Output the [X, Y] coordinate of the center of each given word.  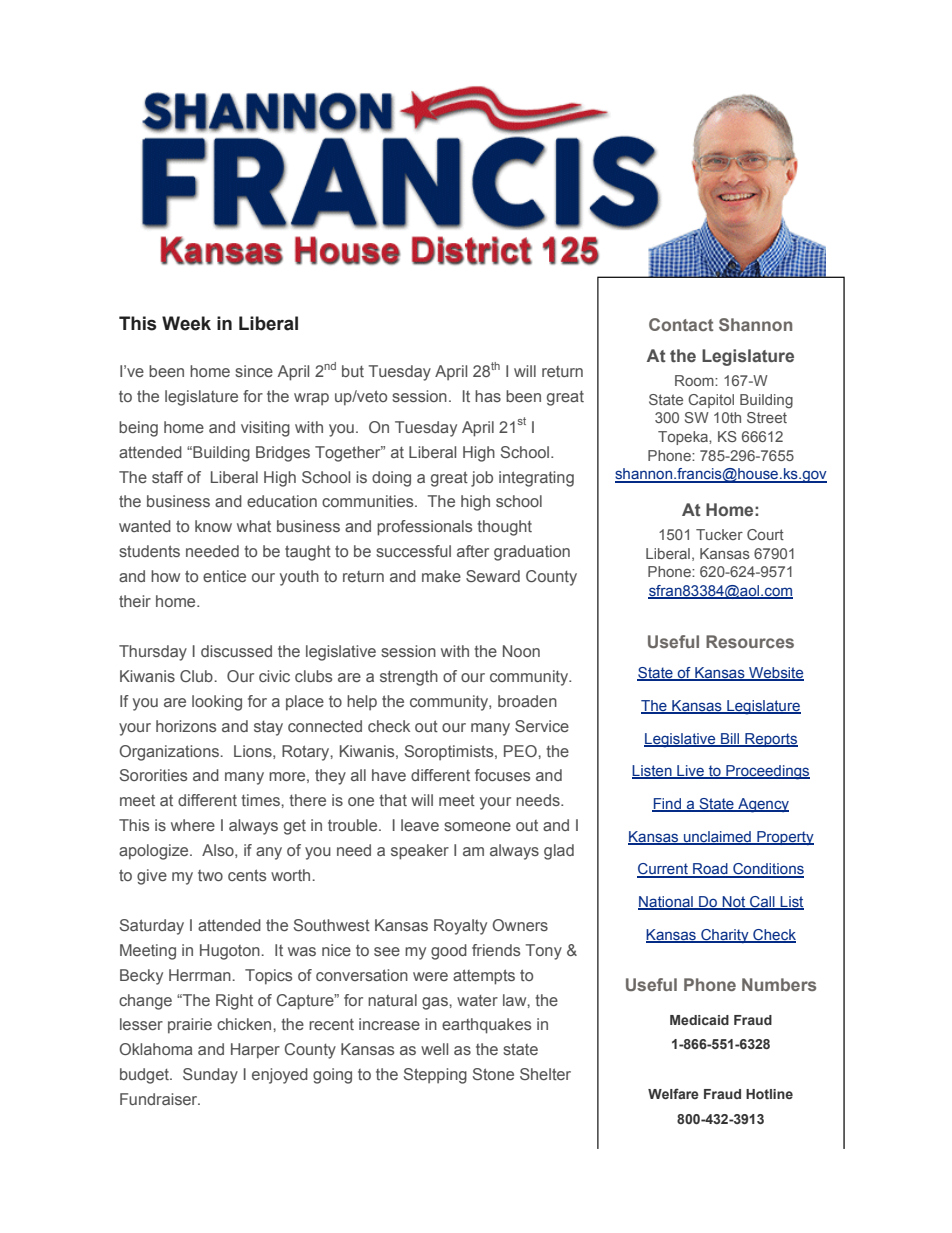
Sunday [210, 1076]
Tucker [719, 534]
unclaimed [717, 837]
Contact [681, 324]
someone [477, 826]
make [441, 576]
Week [186, 323]
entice [224, 576]
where [193, 825]
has [488, 396]
